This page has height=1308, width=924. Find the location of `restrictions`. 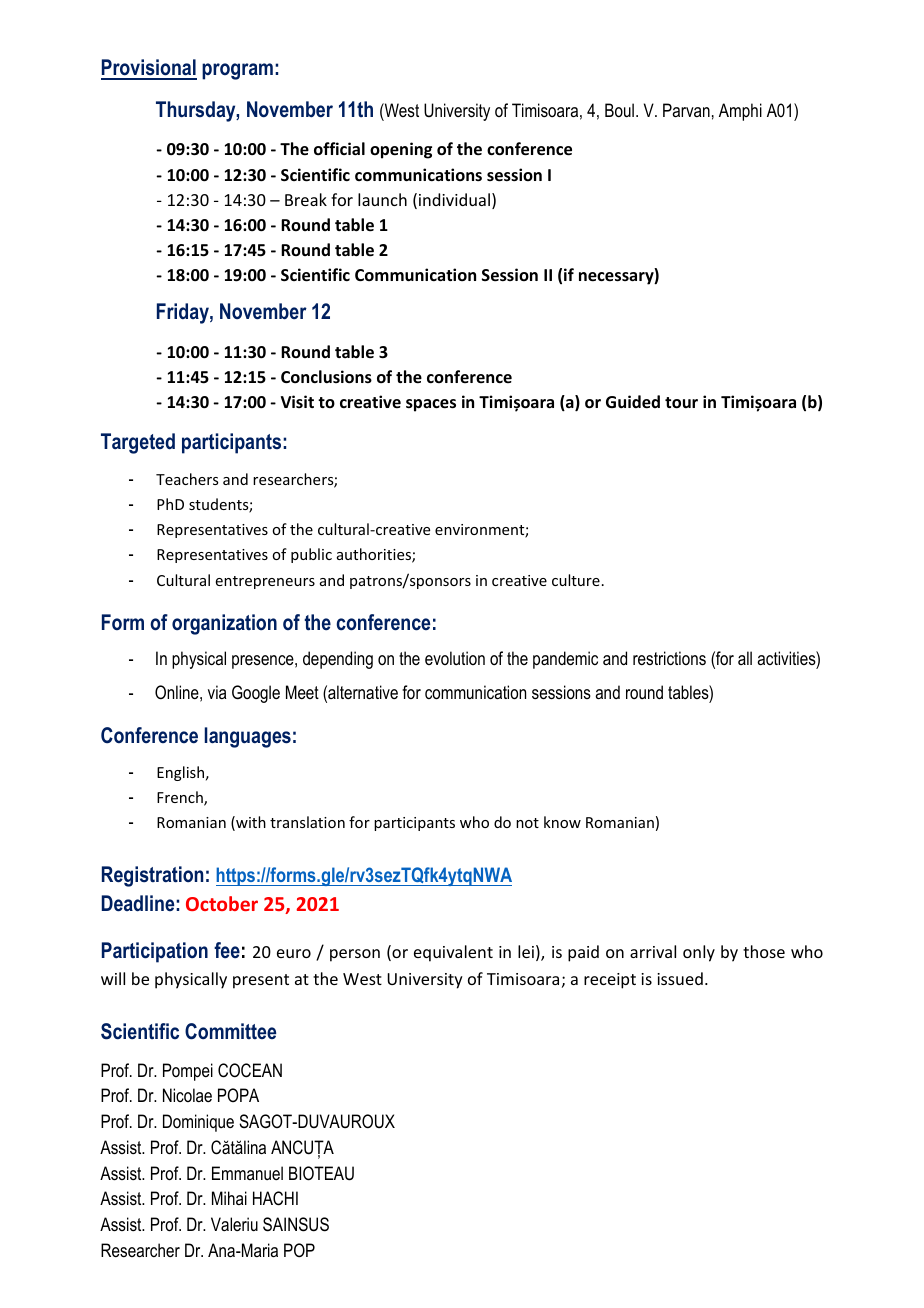

restrictions is located at coordinates (669, 658).
